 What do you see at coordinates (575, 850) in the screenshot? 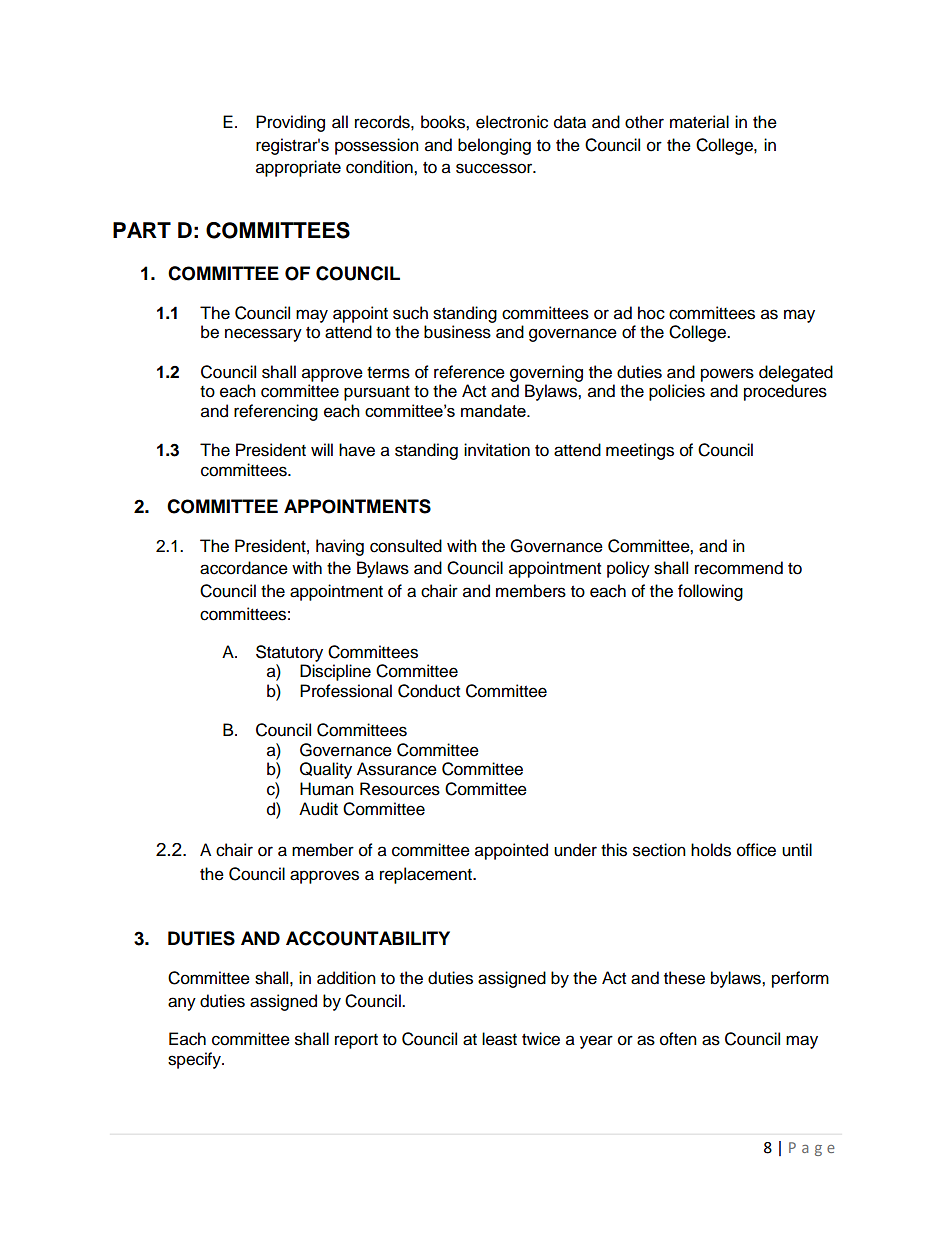
I see `under` at bounding box center [575, 850].
